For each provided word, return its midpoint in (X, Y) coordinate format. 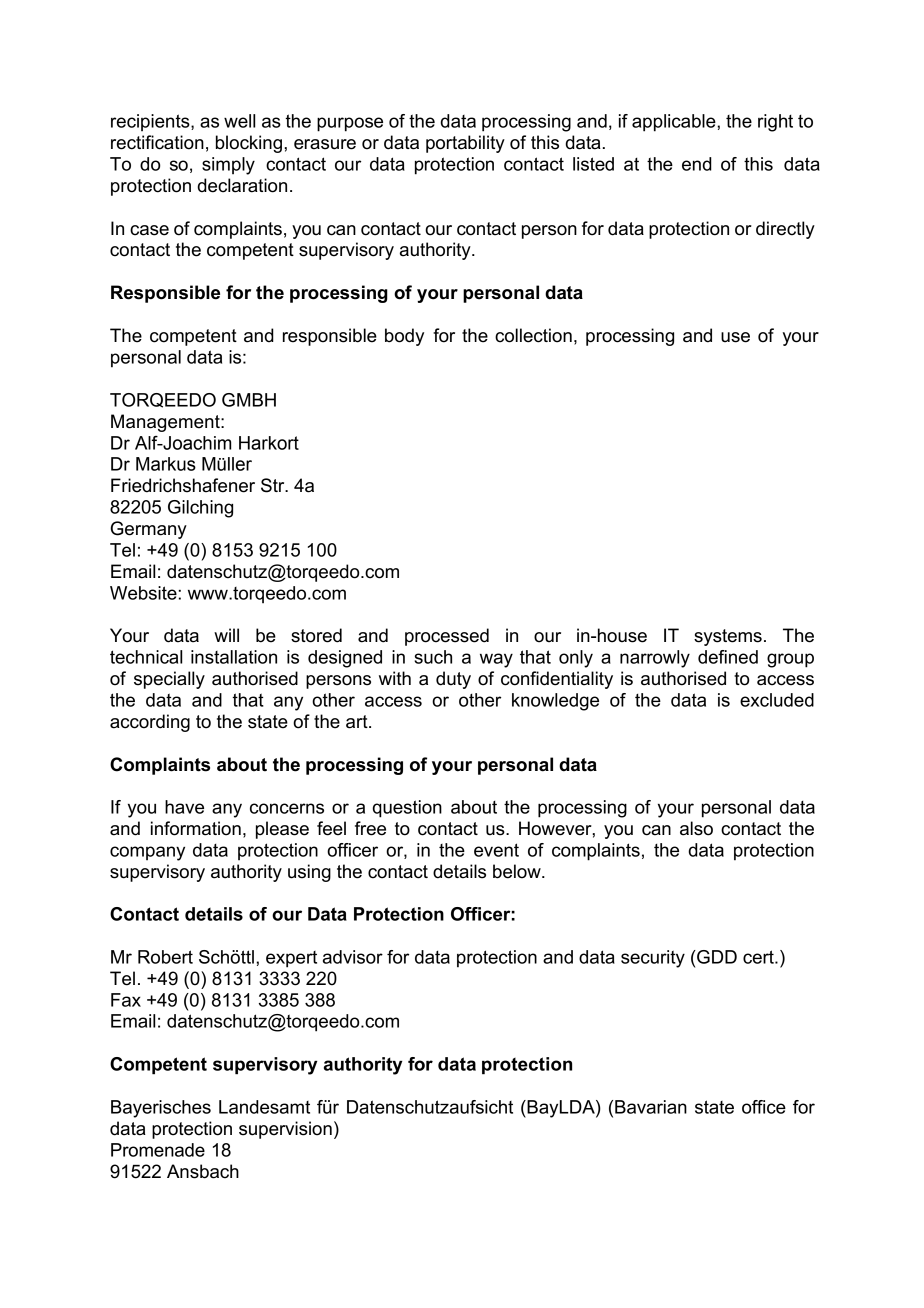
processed (447, 637)
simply (228, 166)
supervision (285, 1130)
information (196, 828)
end (697, 164)
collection (533, 335)
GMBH (249, 400)
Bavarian (651, 1107)
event (496, 850)
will (226, 635)
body (404, 337)
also (696, 828)
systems (728, 637)
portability (465, 144)
